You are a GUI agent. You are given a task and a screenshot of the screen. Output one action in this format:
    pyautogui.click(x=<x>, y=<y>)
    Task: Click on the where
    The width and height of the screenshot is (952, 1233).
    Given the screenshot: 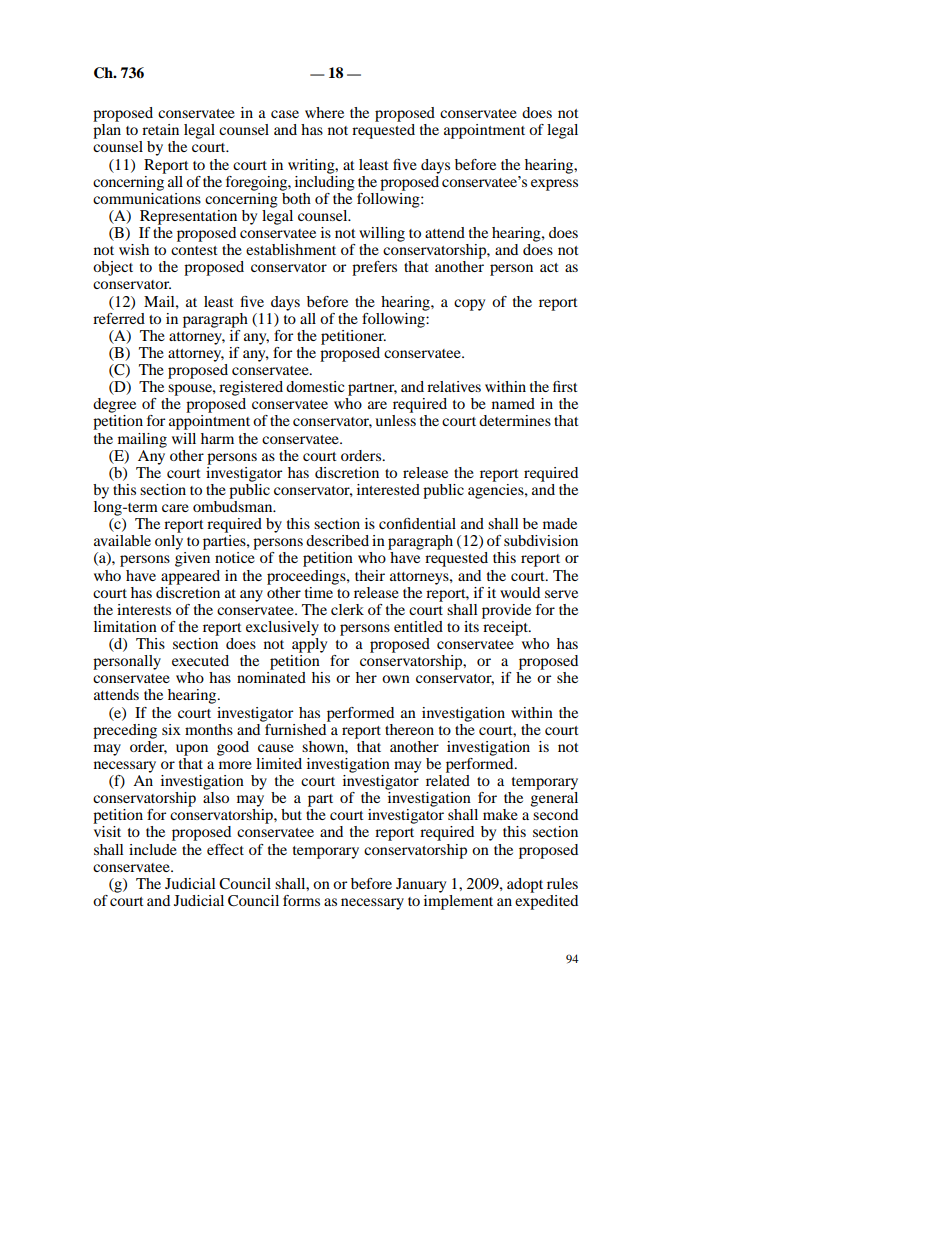 What is the action you would take?
    pyautogui.click(x=324, y=112)
